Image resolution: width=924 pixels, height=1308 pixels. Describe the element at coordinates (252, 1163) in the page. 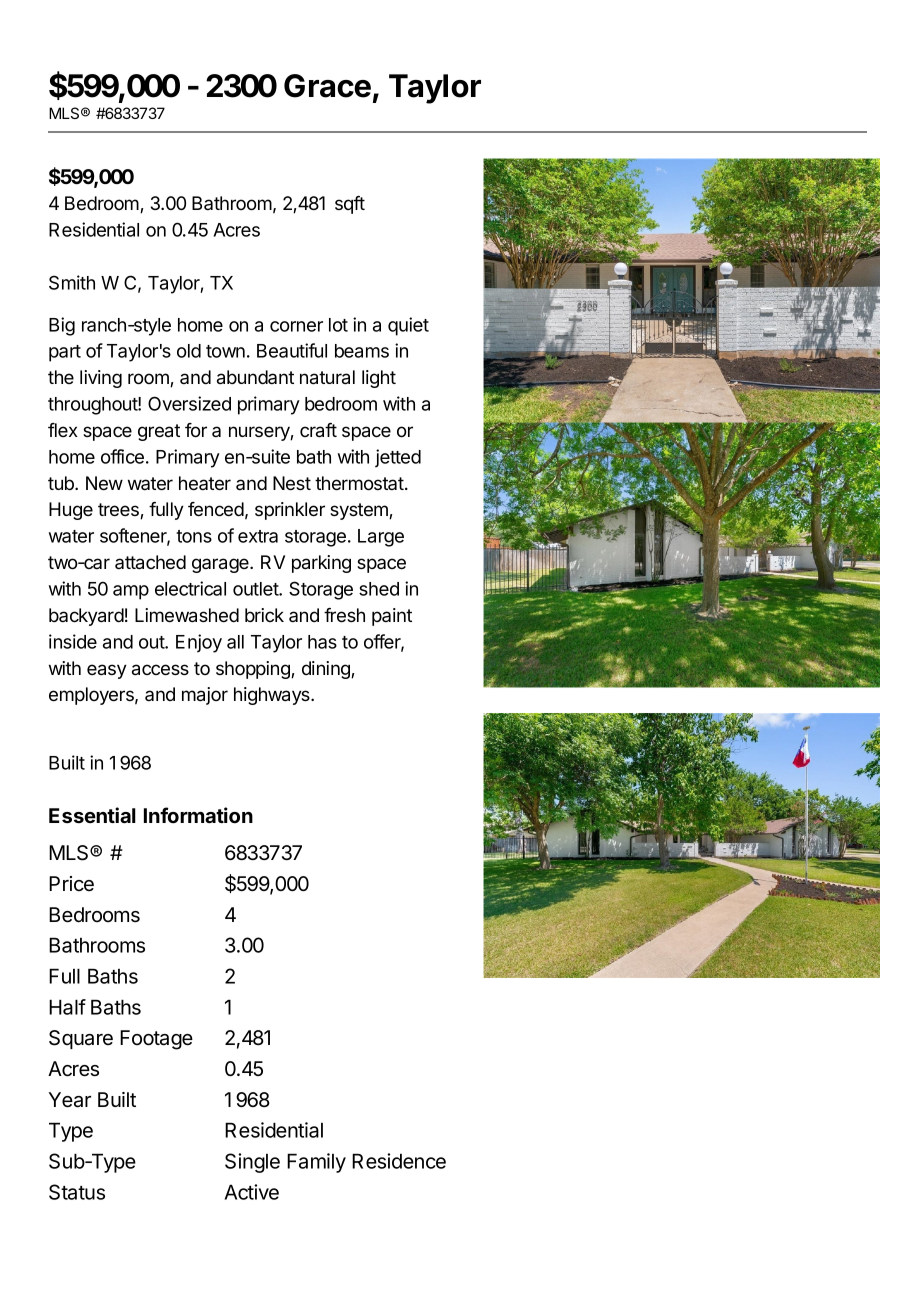

I see `Single` at that location.
